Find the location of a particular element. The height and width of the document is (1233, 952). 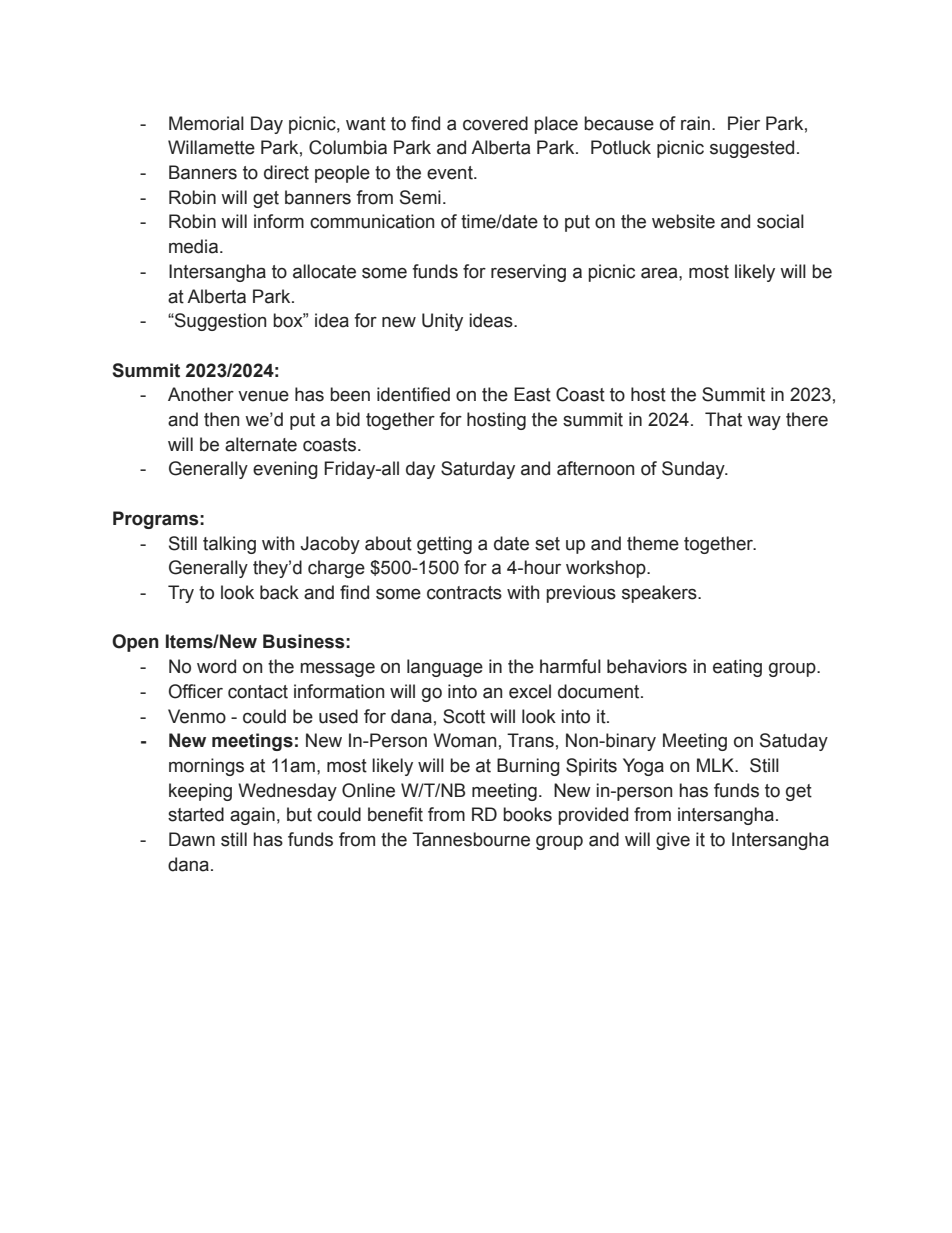

then is located at coordinates (221, 419).
